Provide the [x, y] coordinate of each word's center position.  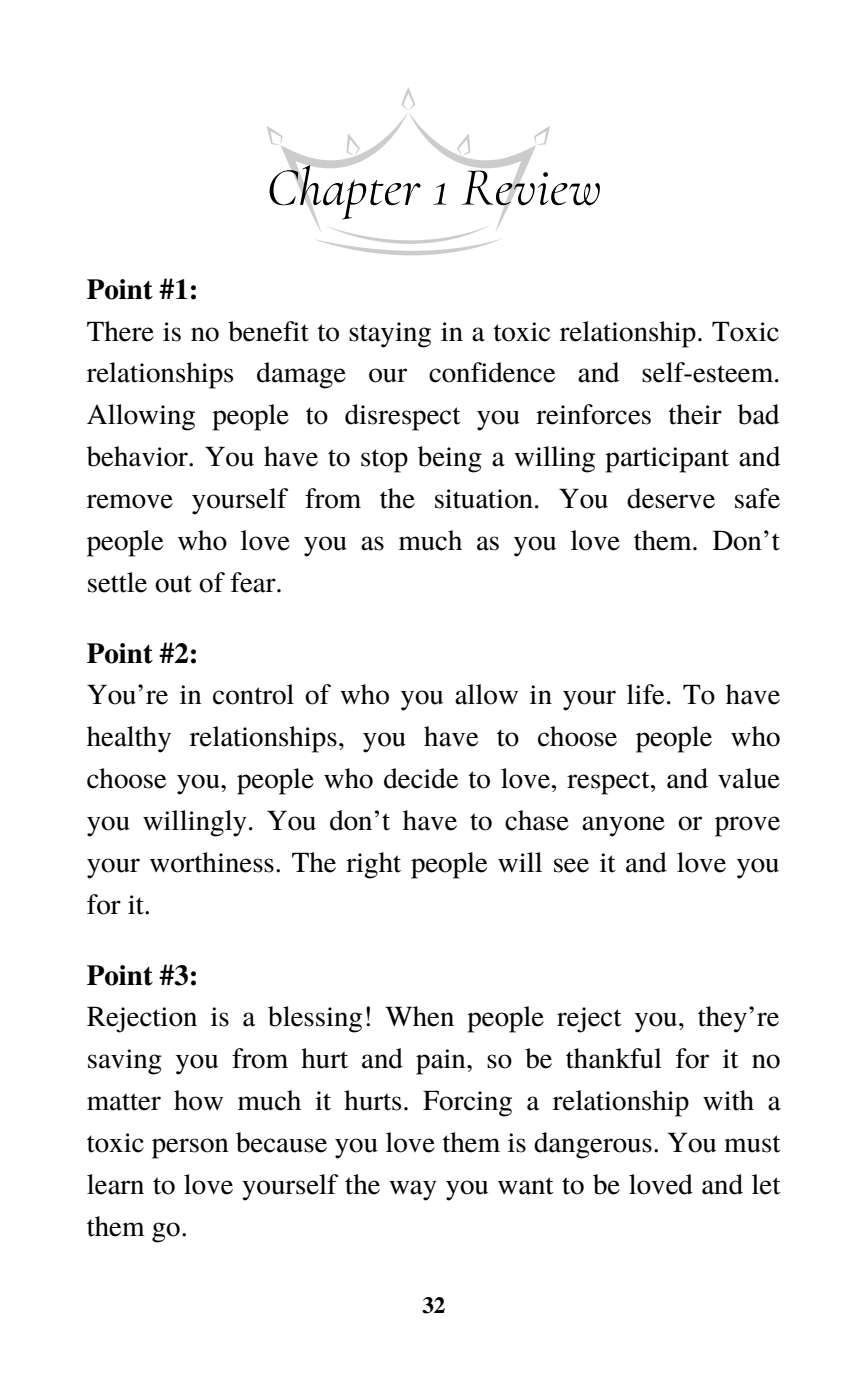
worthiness [212, 862]
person [190, 1148]
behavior [138, 456]
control [253, 694]
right [373, 865]
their [695, 414]
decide [421, 778]
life [645, 694]
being [450, 459]
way [413, 1190]
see [571, 865]
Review [531, 188]
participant [667, 460]
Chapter [345, 192]
